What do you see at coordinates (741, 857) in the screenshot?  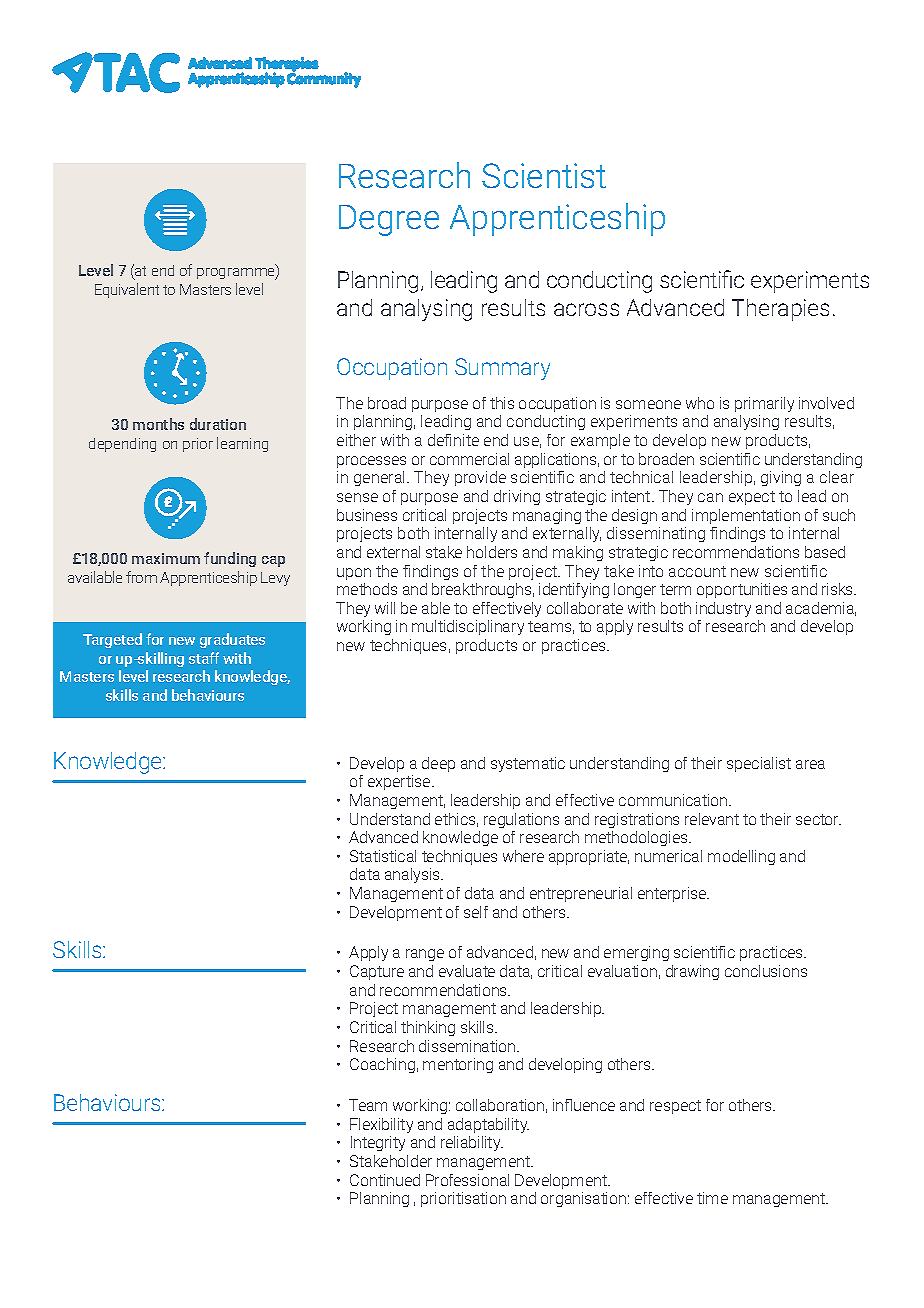 I see `modelling` at bounding box center [741, 857].
